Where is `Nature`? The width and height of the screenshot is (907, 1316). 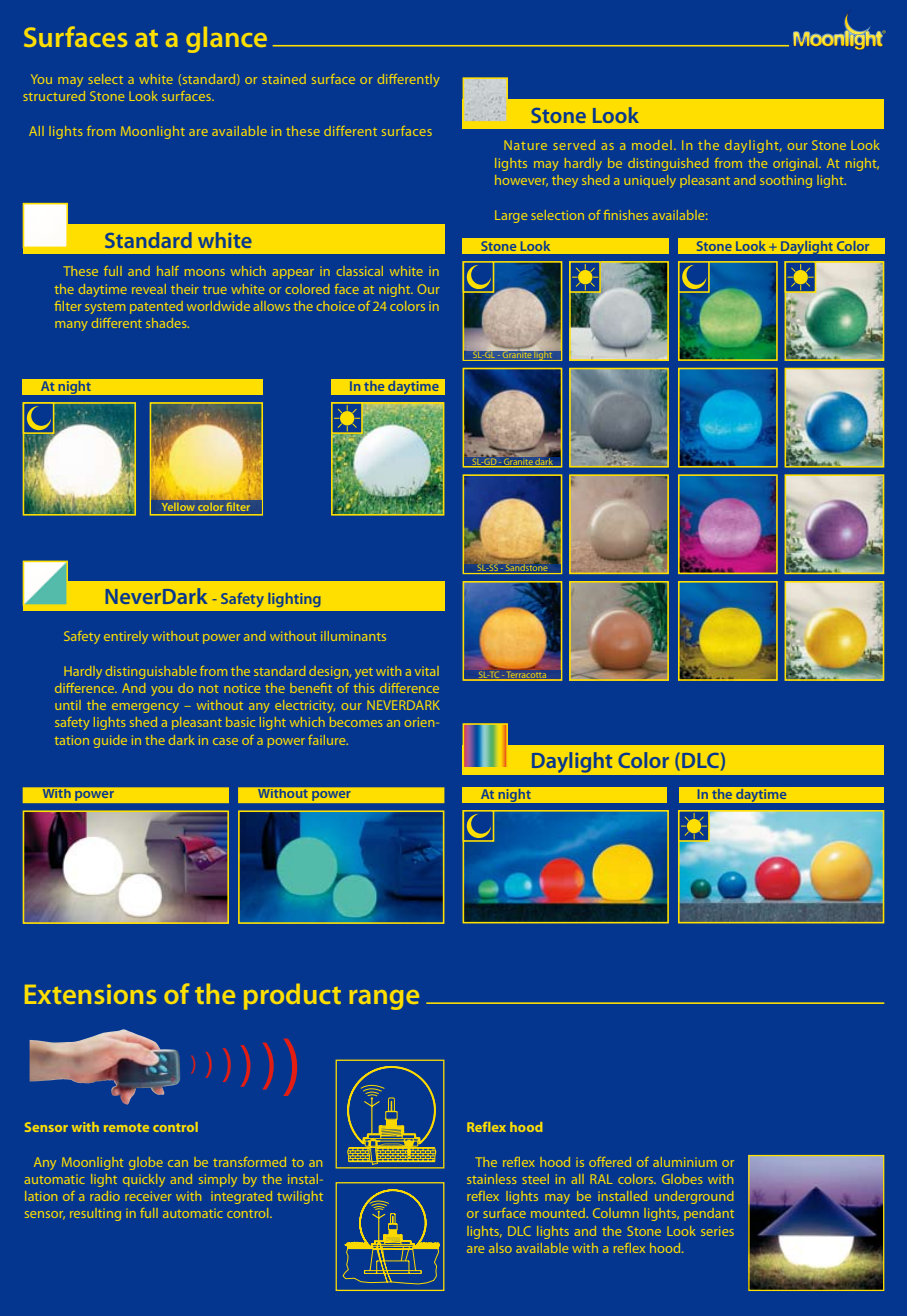
Nature is located at coordinates (525, 145).
